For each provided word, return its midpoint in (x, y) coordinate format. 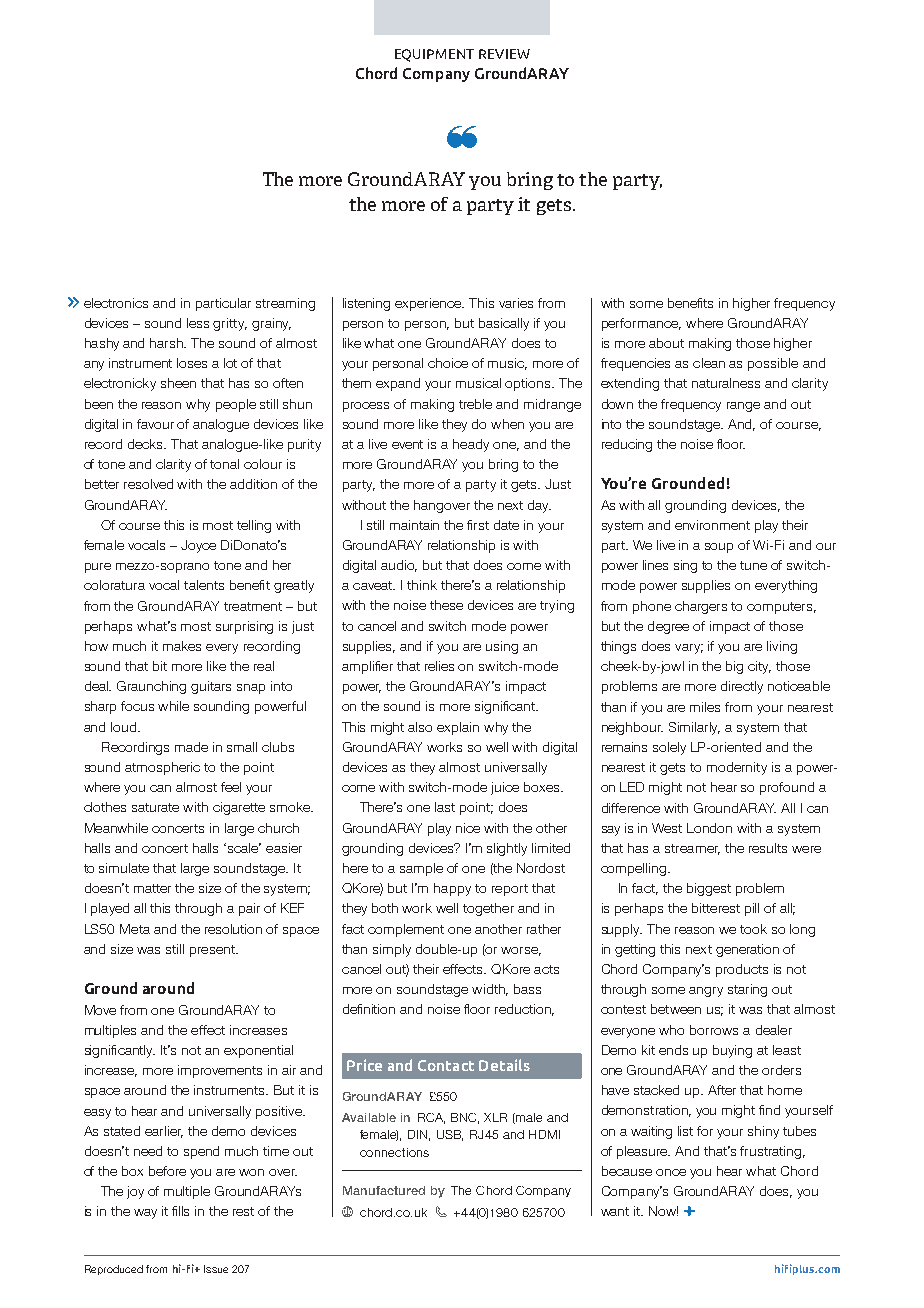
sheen (178, 383)
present (213, 951)
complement (406, 930)
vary (689, 649)
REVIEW (504, 54)
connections (394, 1152)
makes (182, 646)
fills (180, 1211)
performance (641, 324)
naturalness (726, 383)
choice (448, 363)
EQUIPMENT (434, 55)
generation (747, 950)
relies (439, 666)
